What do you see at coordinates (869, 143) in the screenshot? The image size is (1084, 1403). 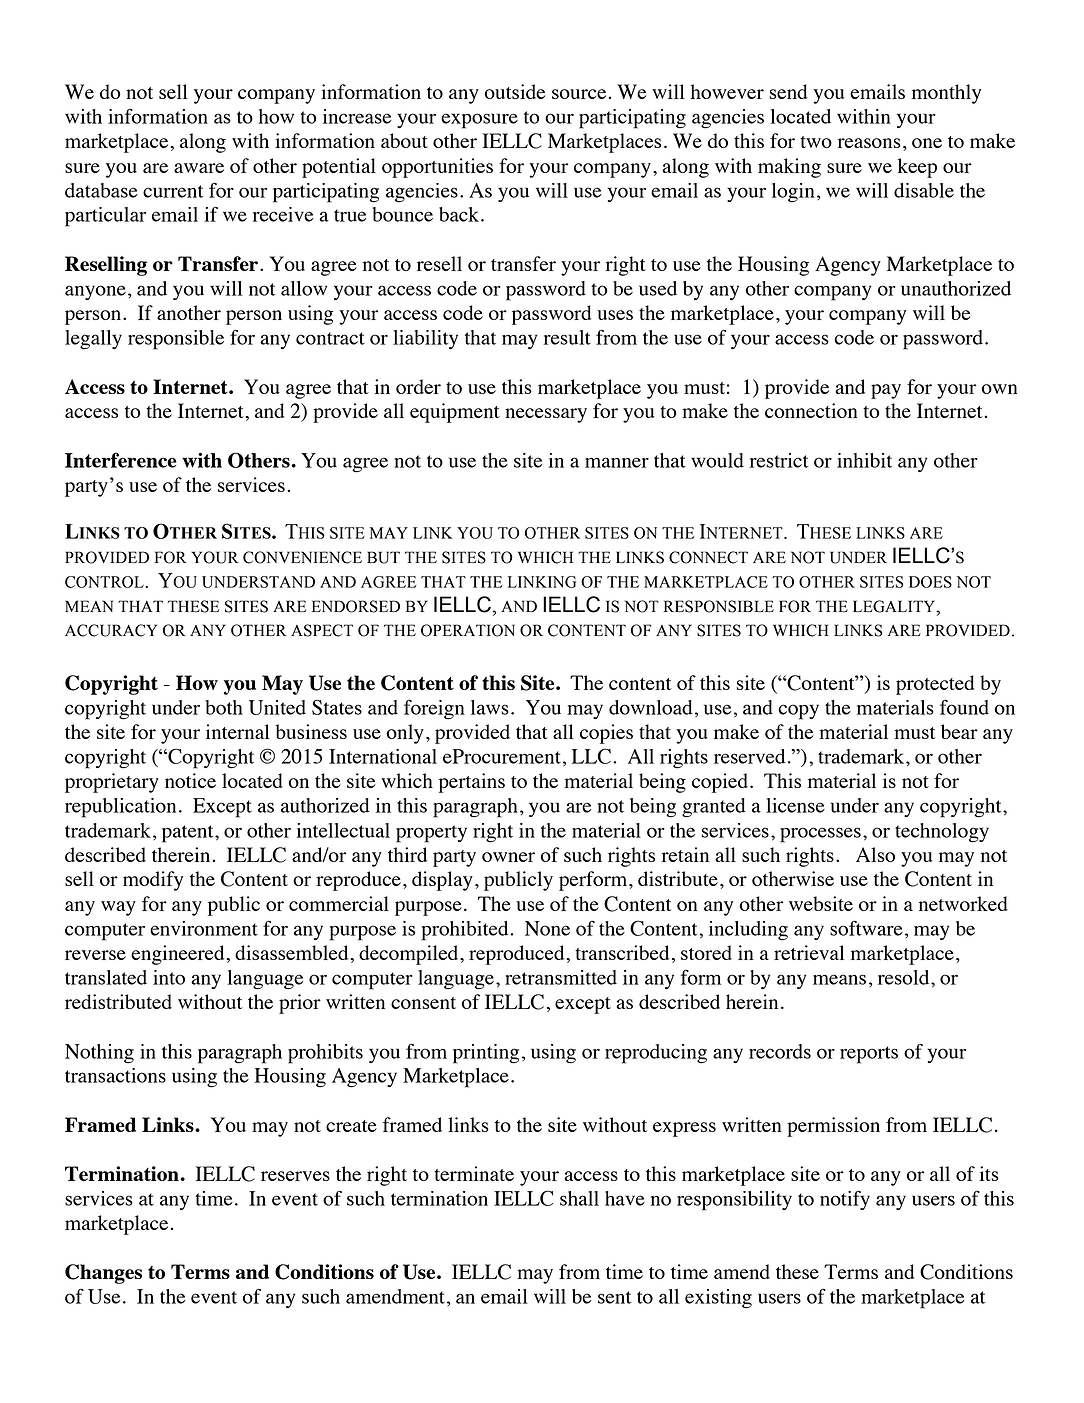 I see `reasons` at bounding box center [869, 143].
